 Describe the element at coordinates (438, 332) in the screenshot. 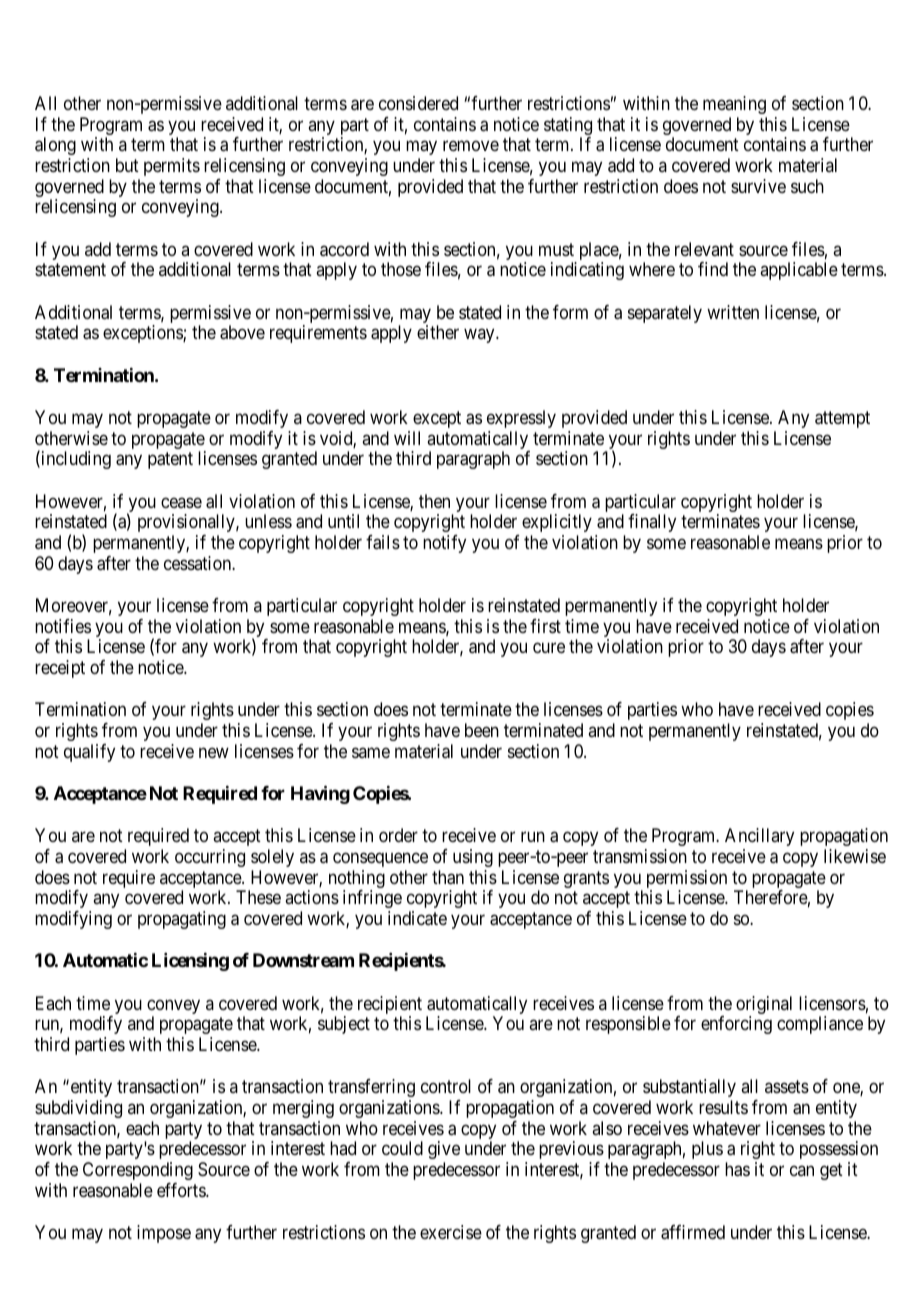

I see `either` at that location.
